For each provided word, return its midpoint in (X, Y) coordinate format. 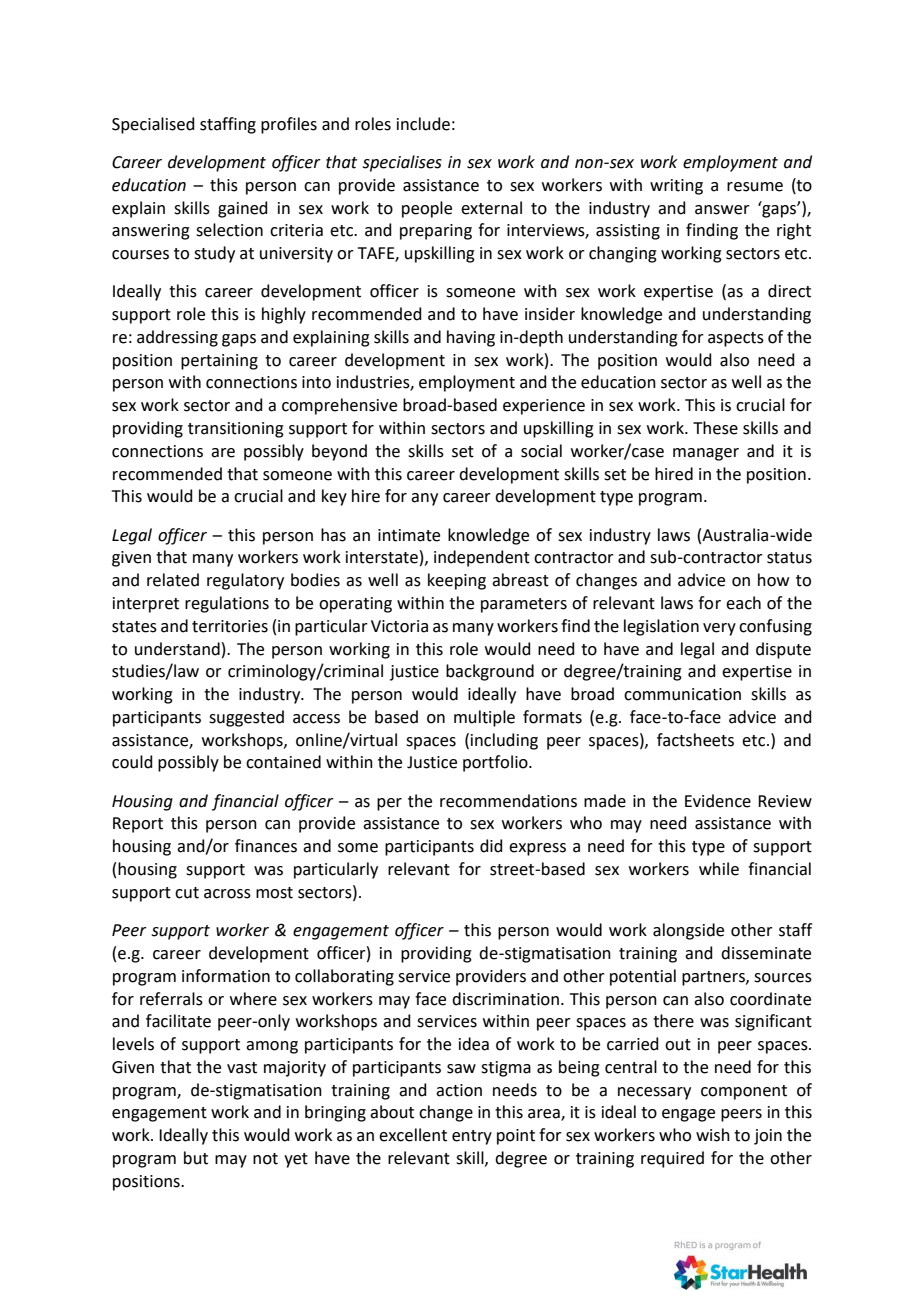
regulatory (245, 581)
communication (682, 694)
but (196, 1158)
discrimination (505, 999)
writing (676, 187)
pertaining (219, 362)
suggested (246, 718)
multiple (484, 718)
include (423, 124)
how (773, 580)
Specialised (153, 125)
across (227, 894)
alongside (688, 931)
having (471, 338)
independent (482, 558)
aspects (736, 339)
